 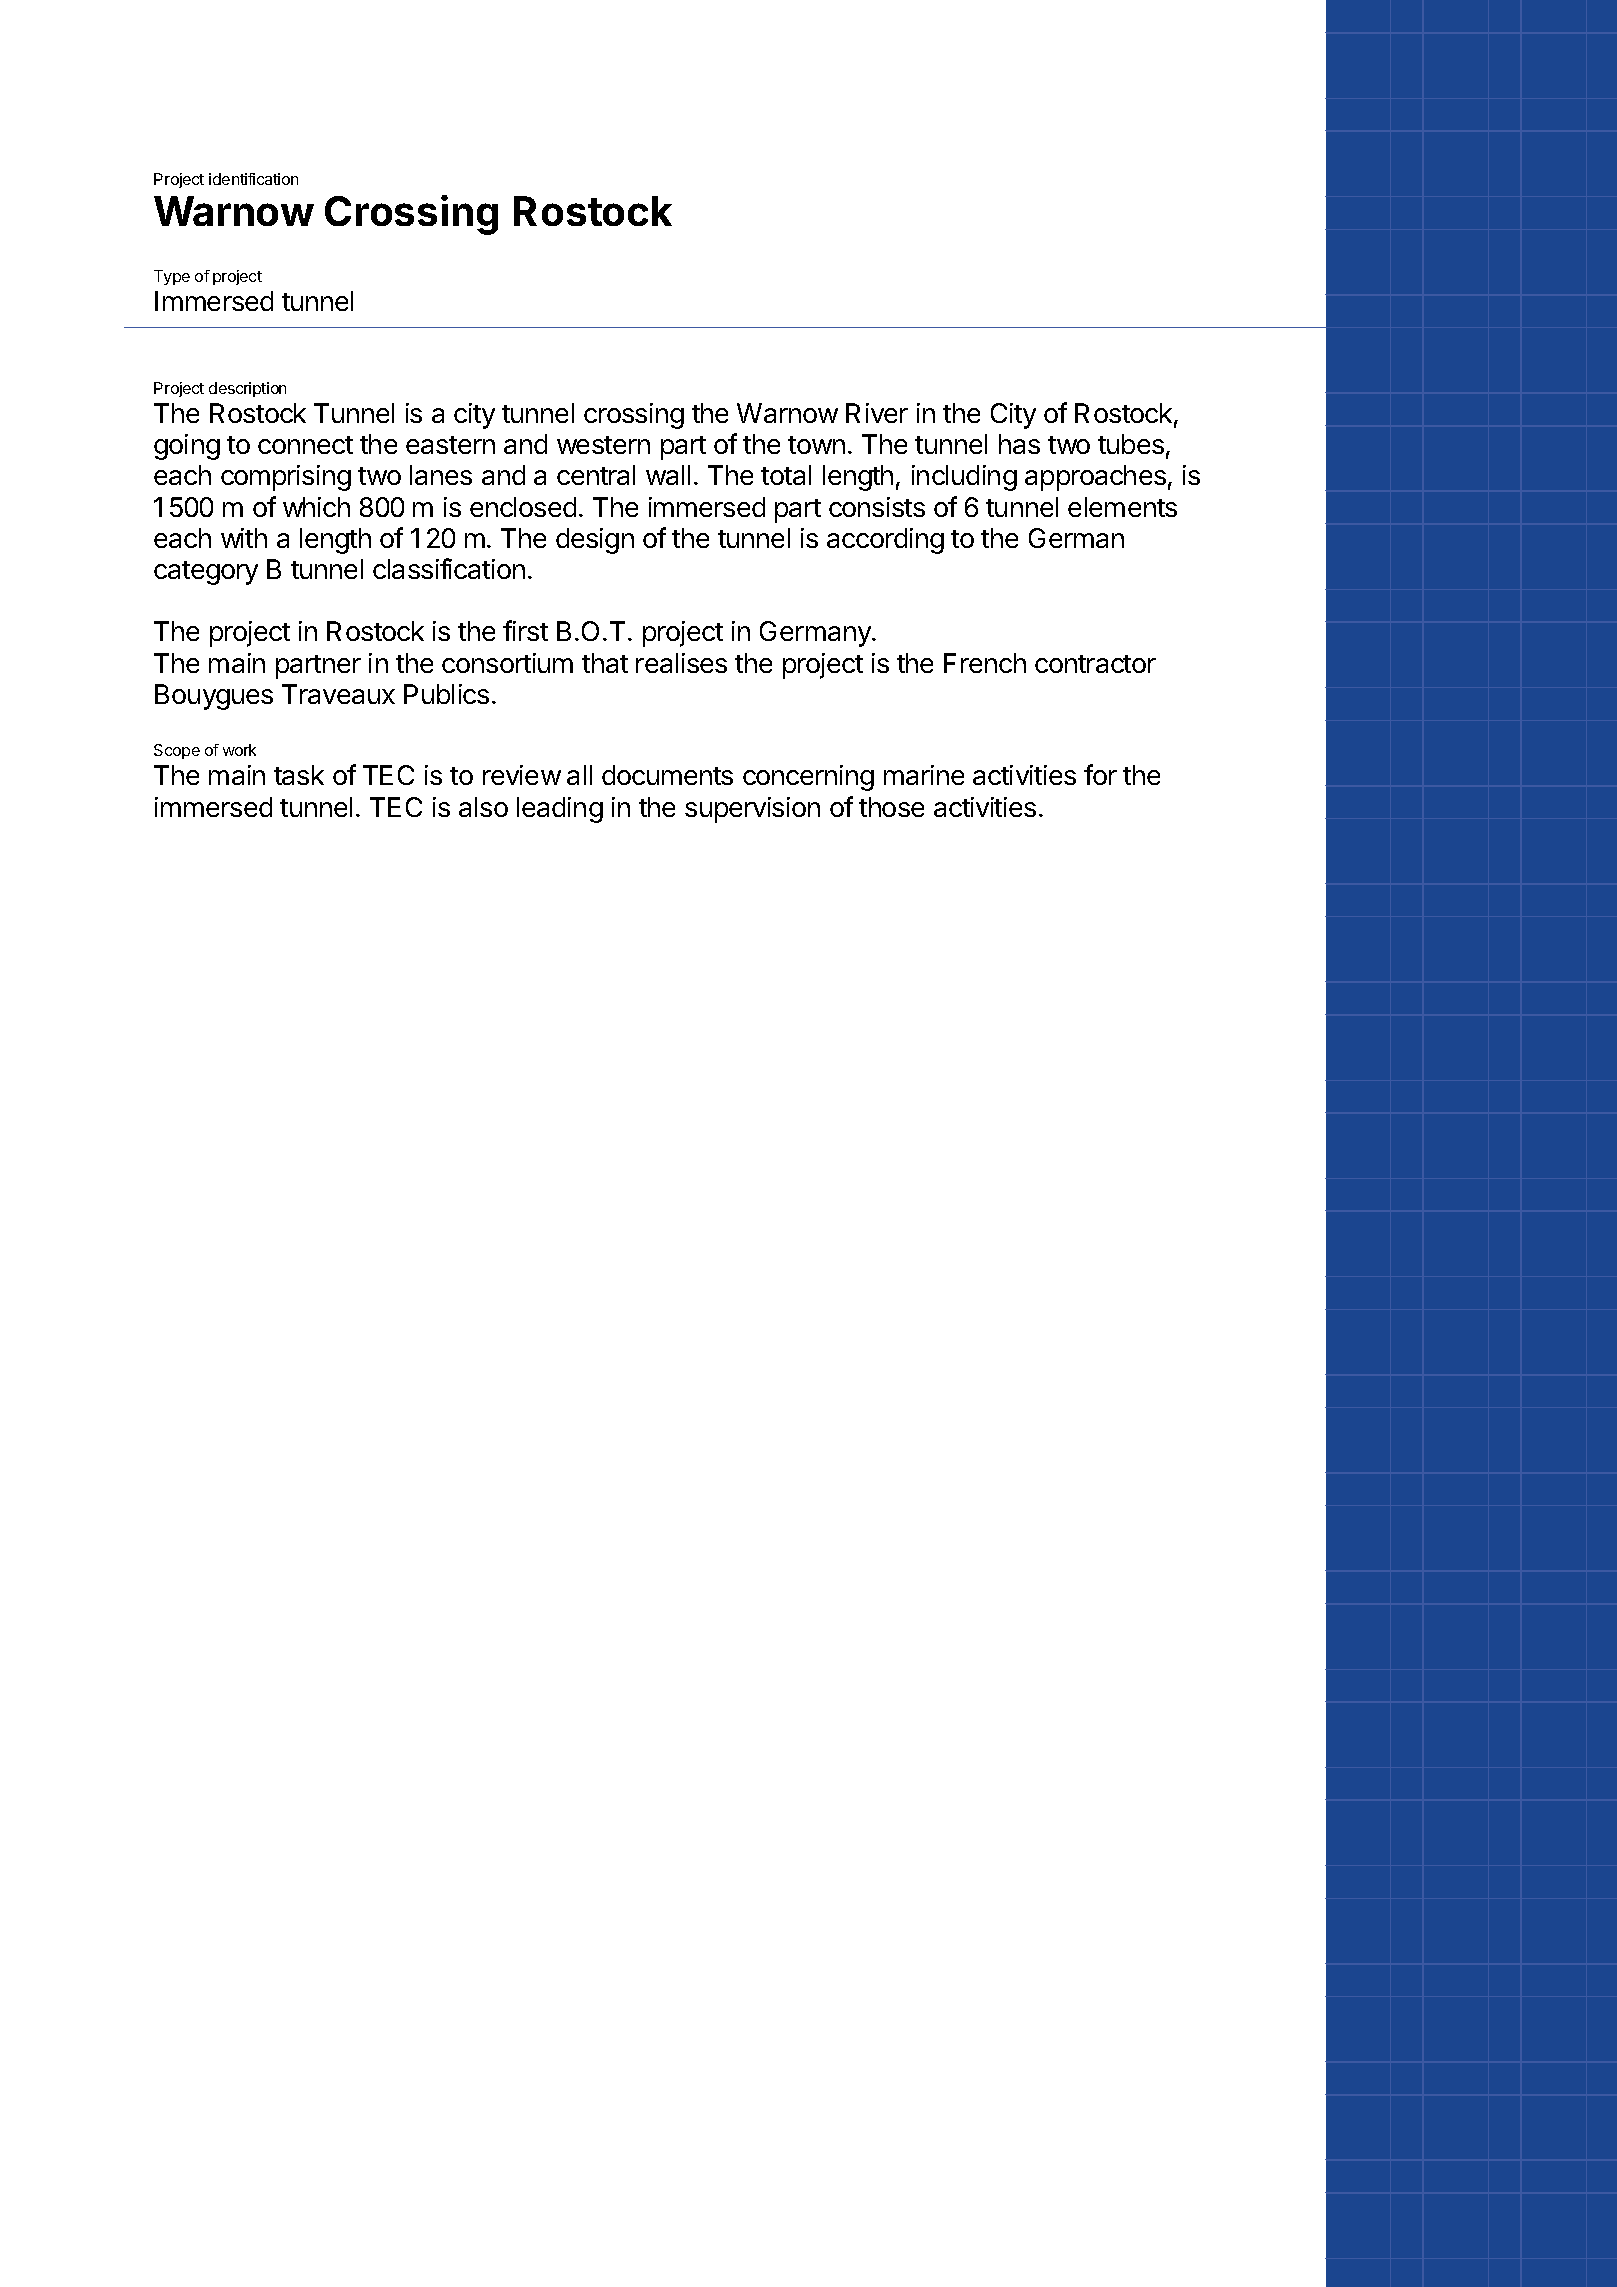 What do you see at coordinates (299, 775) in the document?
I see `task` at bounding box center [299, 775].
